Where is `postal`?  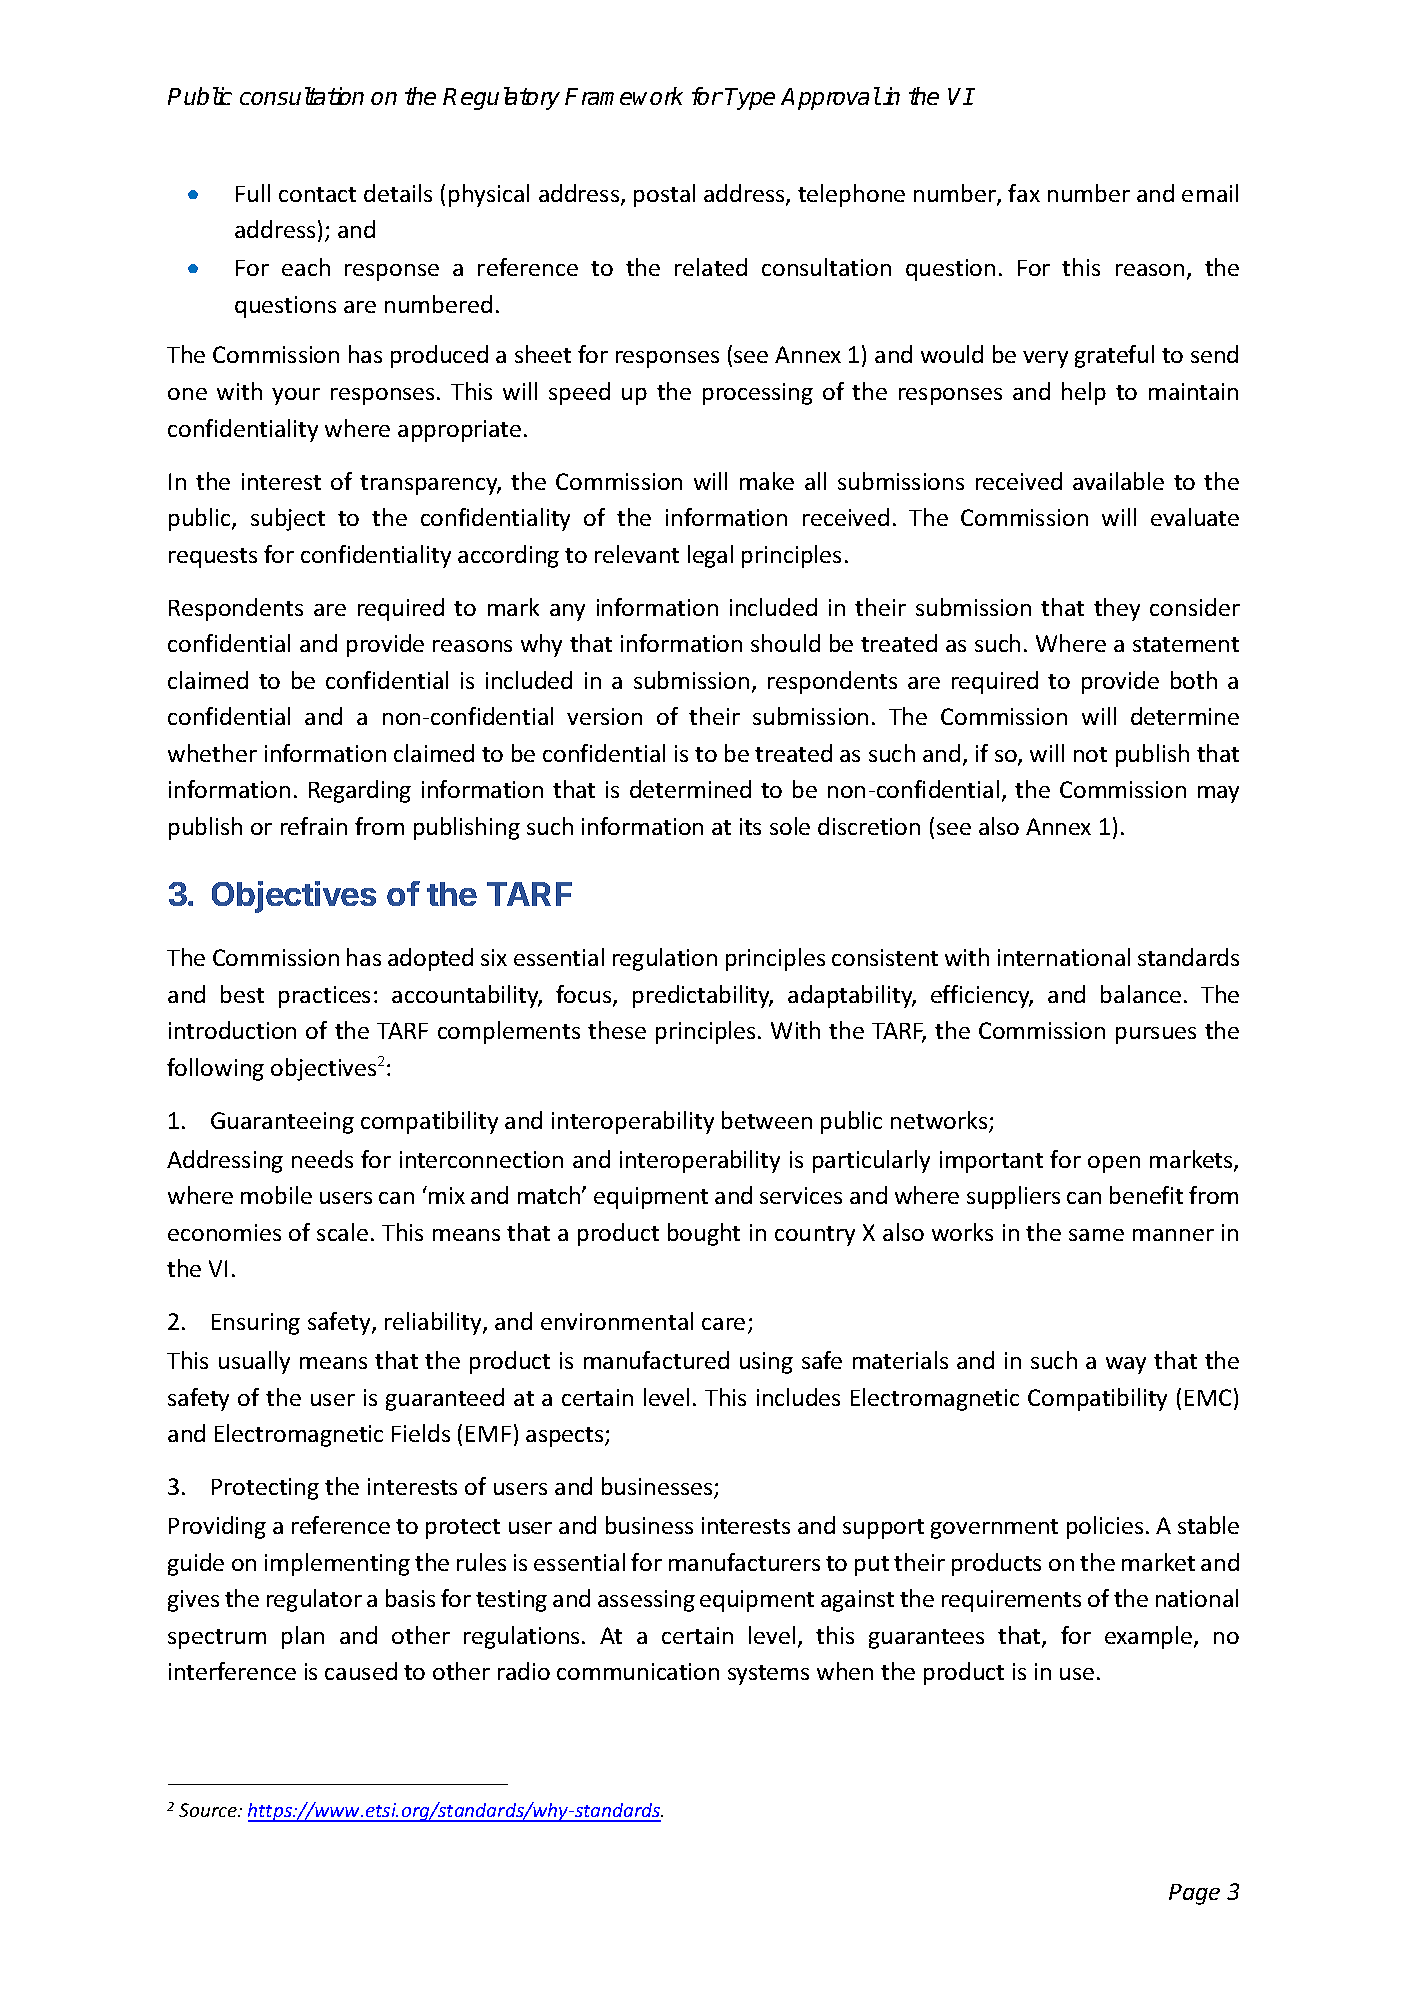 postal is located at coordinates (664, 195).
